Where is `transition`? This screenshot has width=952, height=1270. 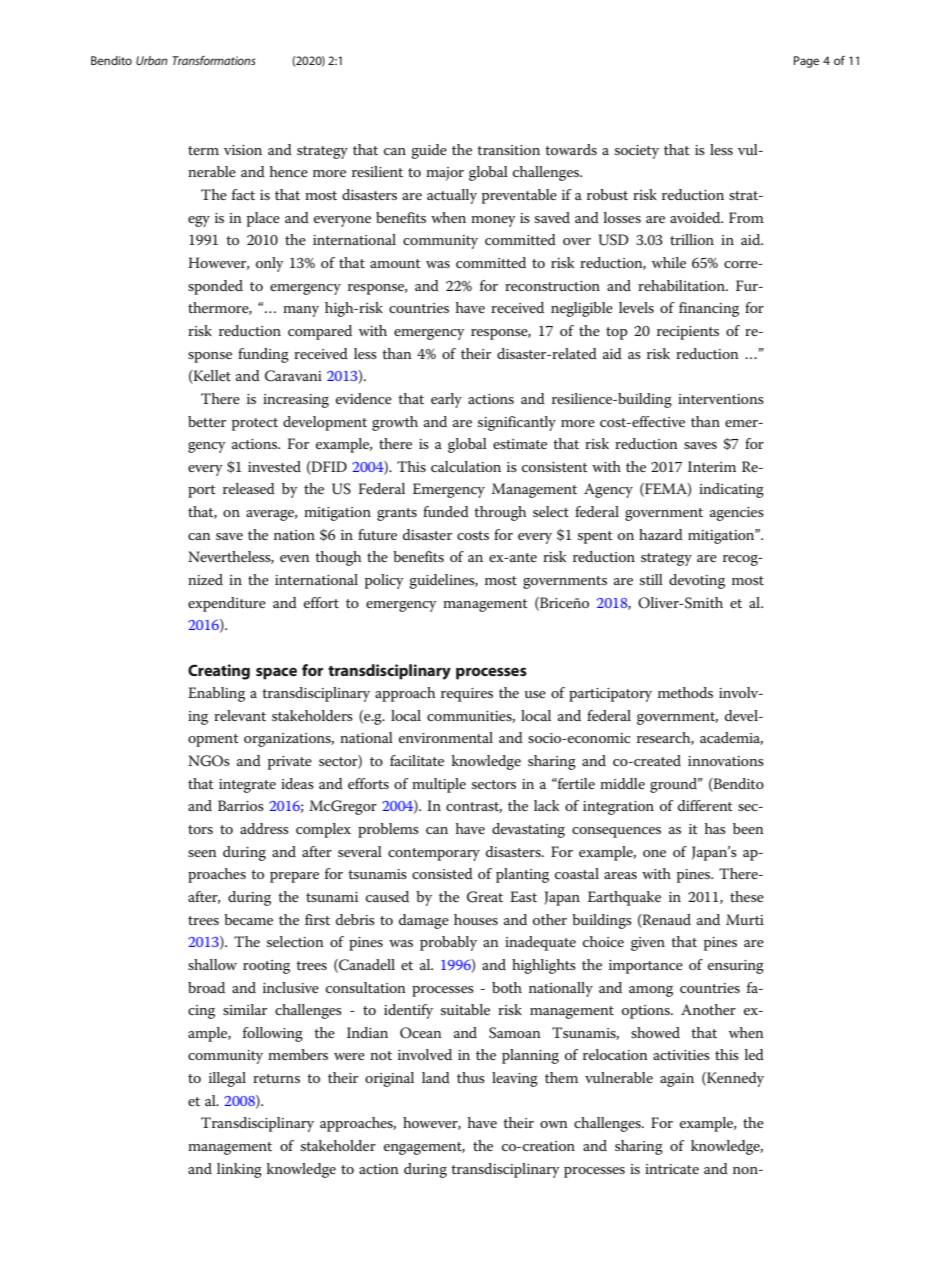
transition is located at coordinates (508, 150).
